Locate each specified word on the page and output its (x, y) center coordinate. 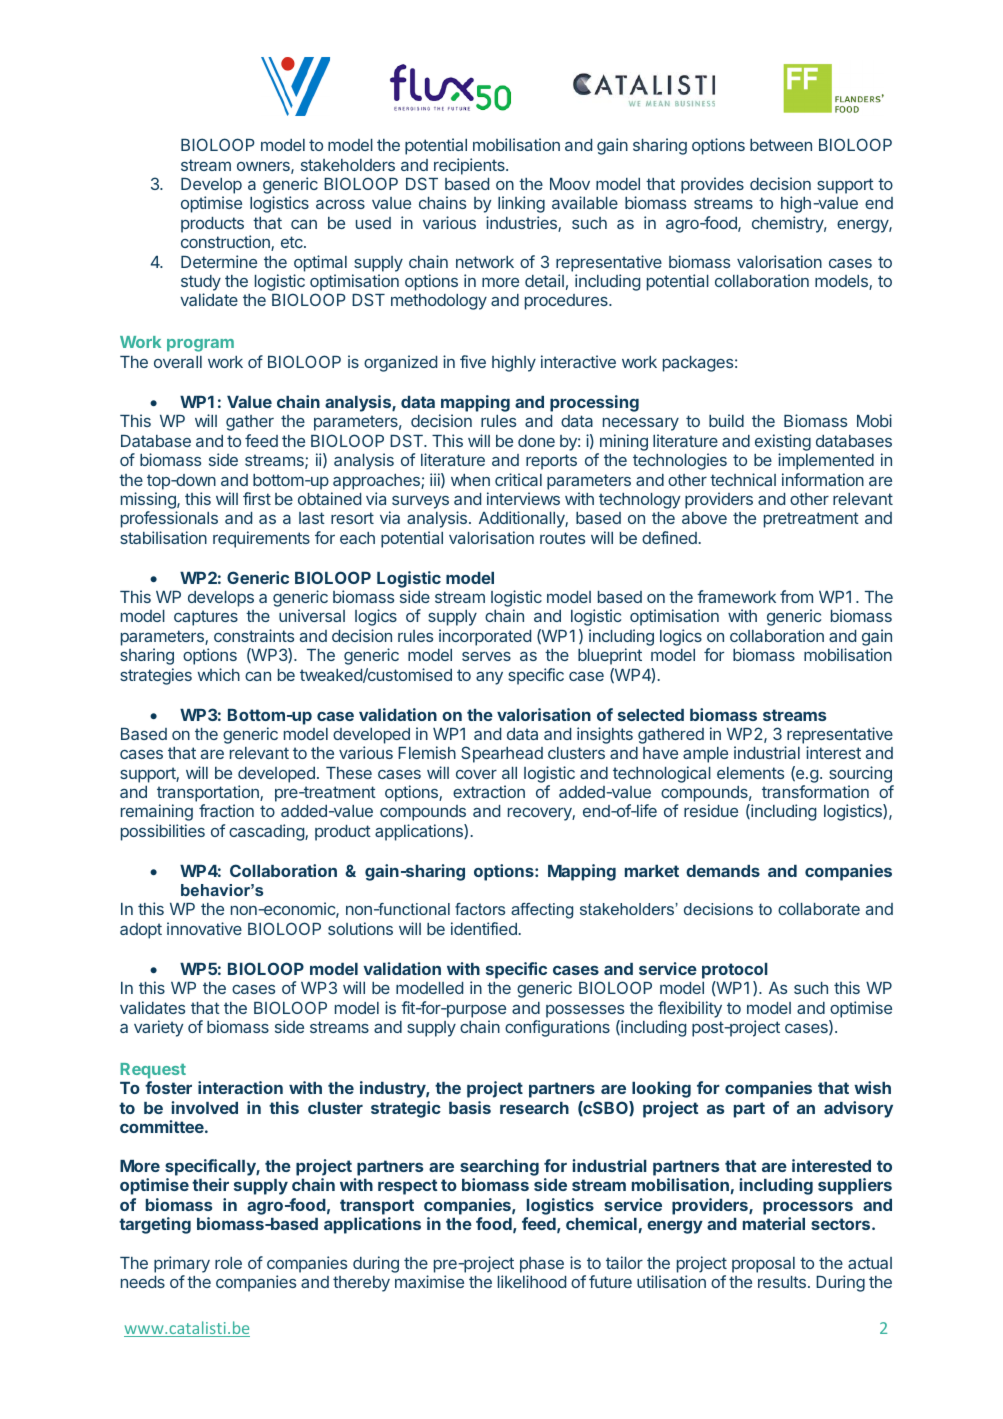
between (781, 145)
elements (750, 773)
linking (521, 204)
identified (484, 928)
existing (783, 442)
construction (226, 243)
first (257, 498)
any (489, 678)
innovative (204, 928)
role (228, 1263)
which (219, 674)
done (536, 441)
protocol (735, 971)
